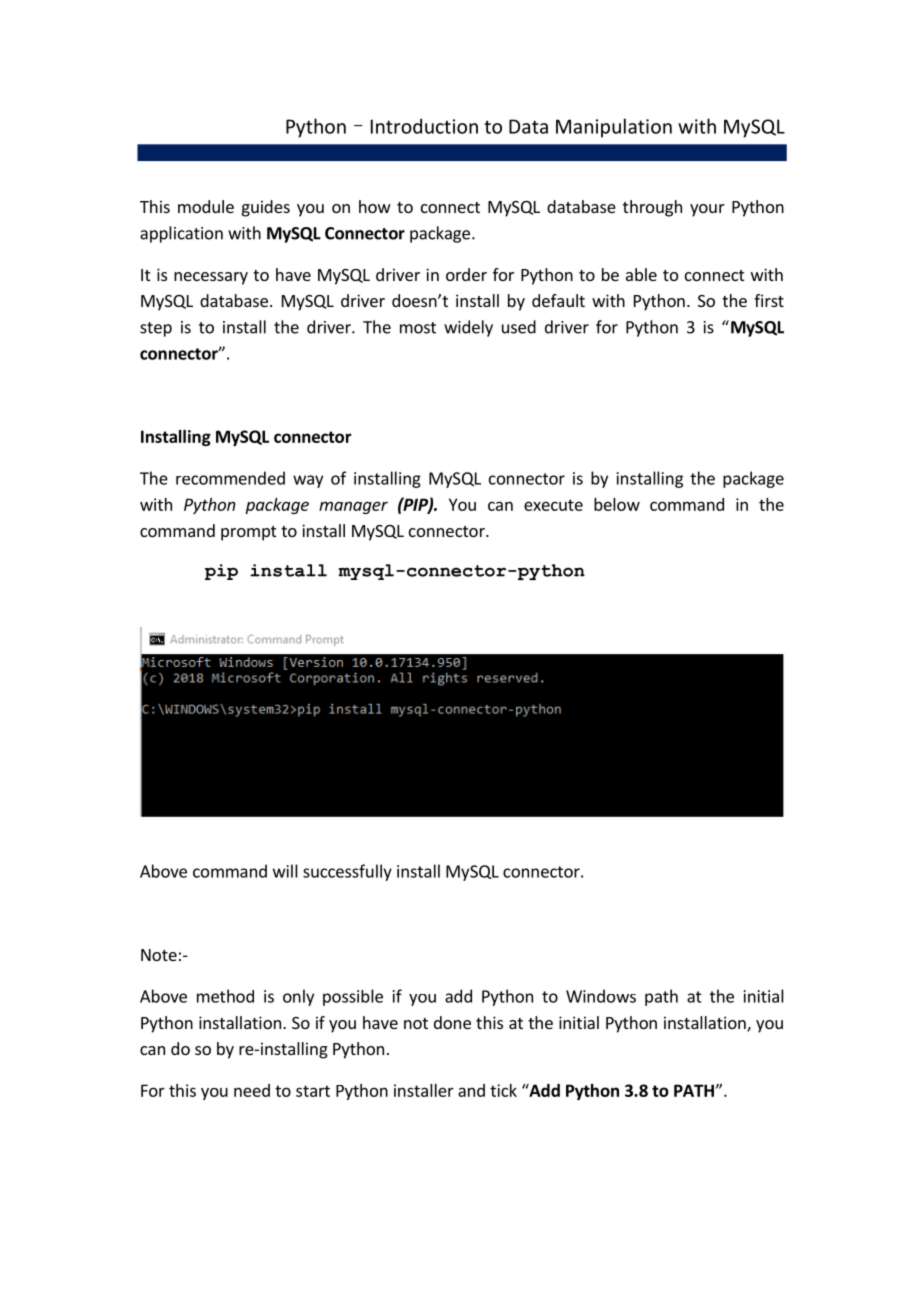 This screenshot has width=924, height=1308. What do you see at coordinates (375, 206) in the screenshot?
I see `how` at bounding box center [375, 206].
